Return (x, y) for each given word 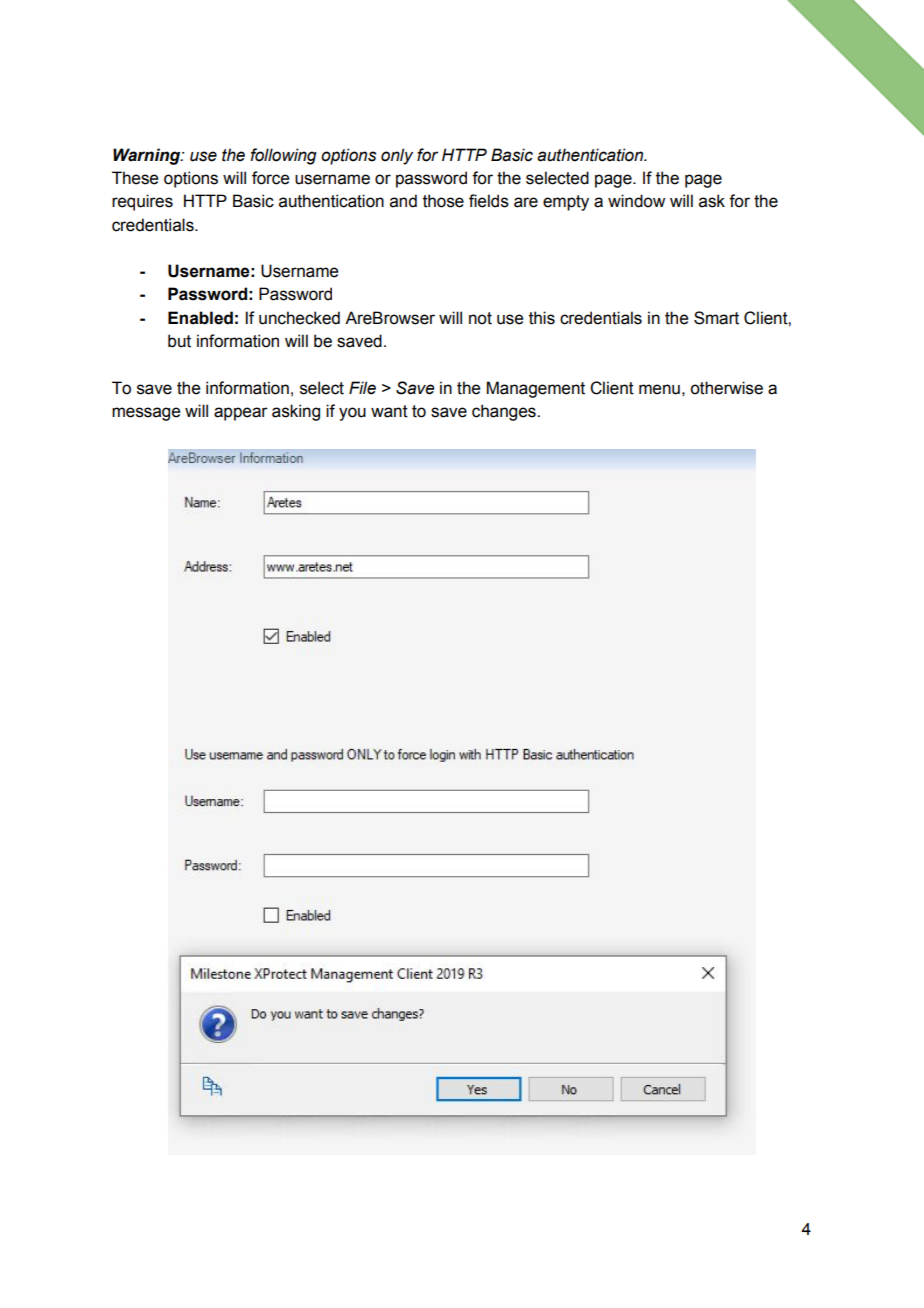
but (179, 341)
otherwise (726, 388)
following (283, 156)
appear (241, 414)
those (443, 201)
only (397, 156)
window (636, 201)
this (542, 318)
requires (142, 202)
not (480, 318)
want (389, 411)
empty (566, 203)
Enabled (200, 318)
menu (659, 389)
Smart (716, 318)
